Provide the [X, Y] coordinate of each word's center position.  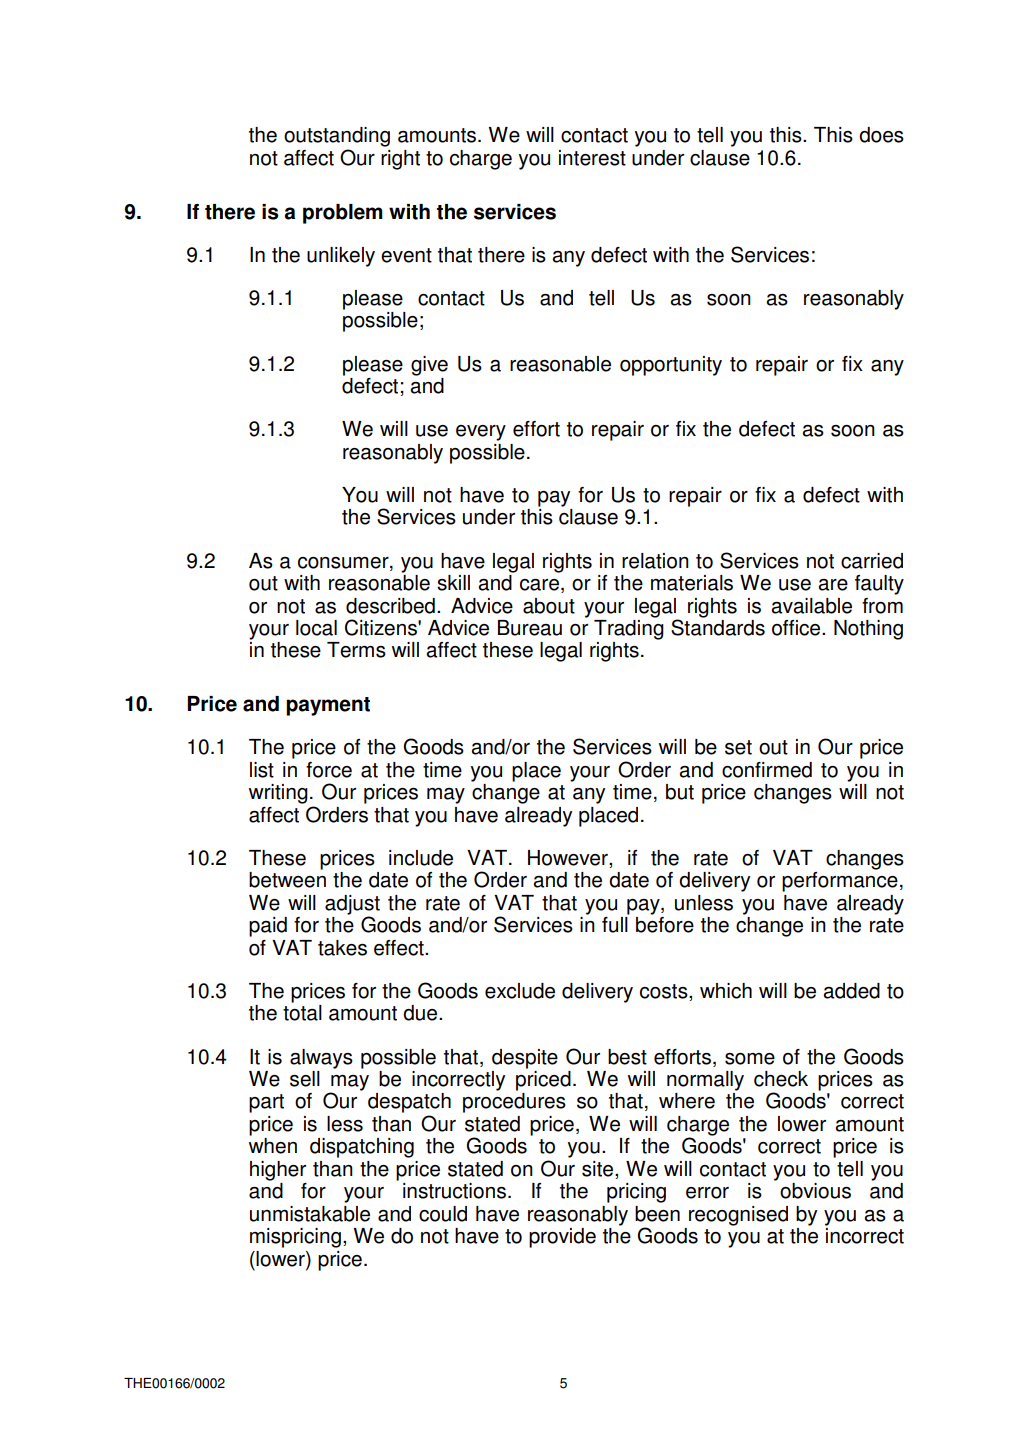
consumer [344, 563]
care [539, 585]
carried [872, 561]
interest [592, 158]
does [881, 135]
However [569, 859]
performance [840, 882]
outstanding [337, 137]
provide [562, 1238]
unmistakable [310, 1214]
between [287, 880]
